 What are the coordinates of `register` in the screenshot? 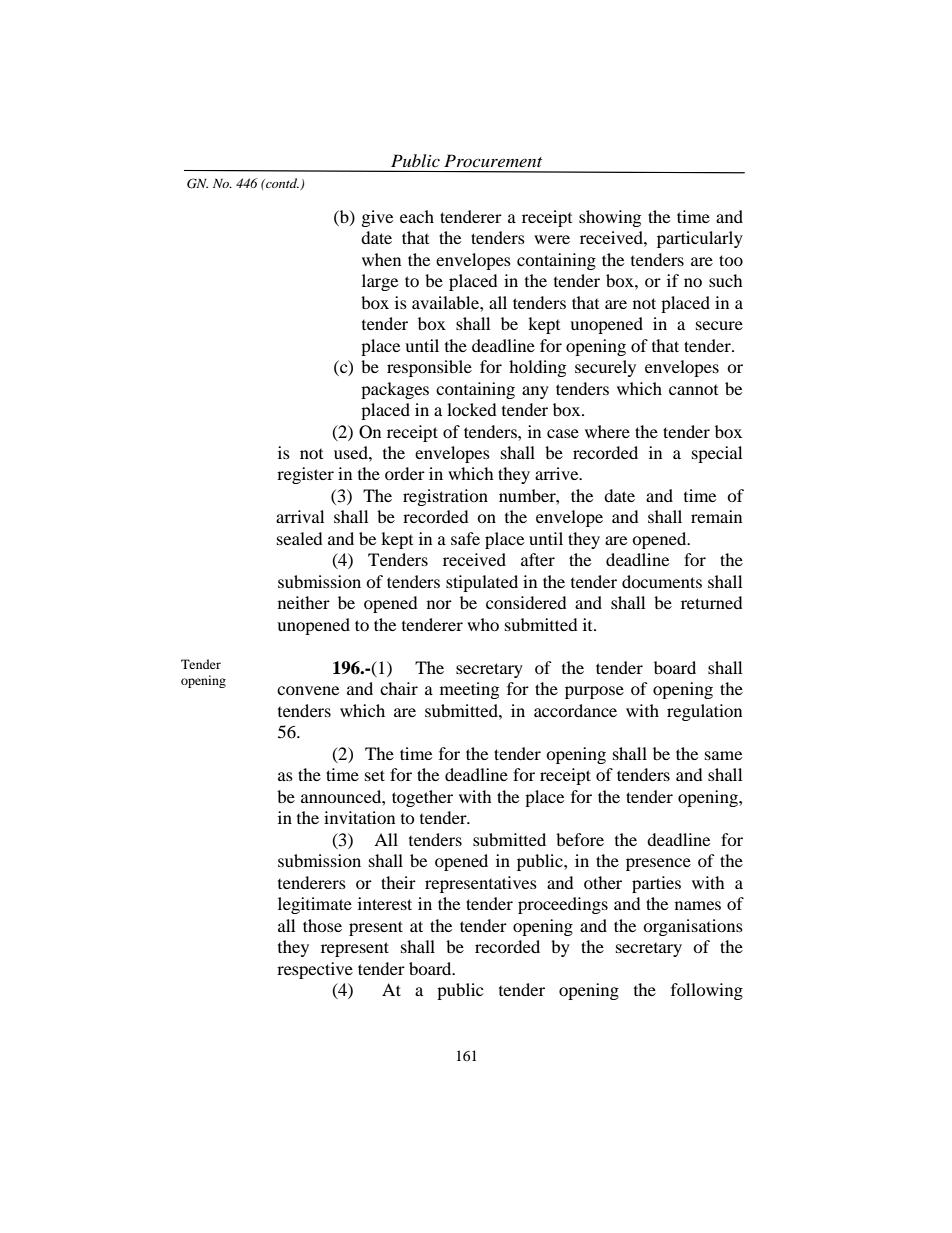 It's located at (305, 475).
